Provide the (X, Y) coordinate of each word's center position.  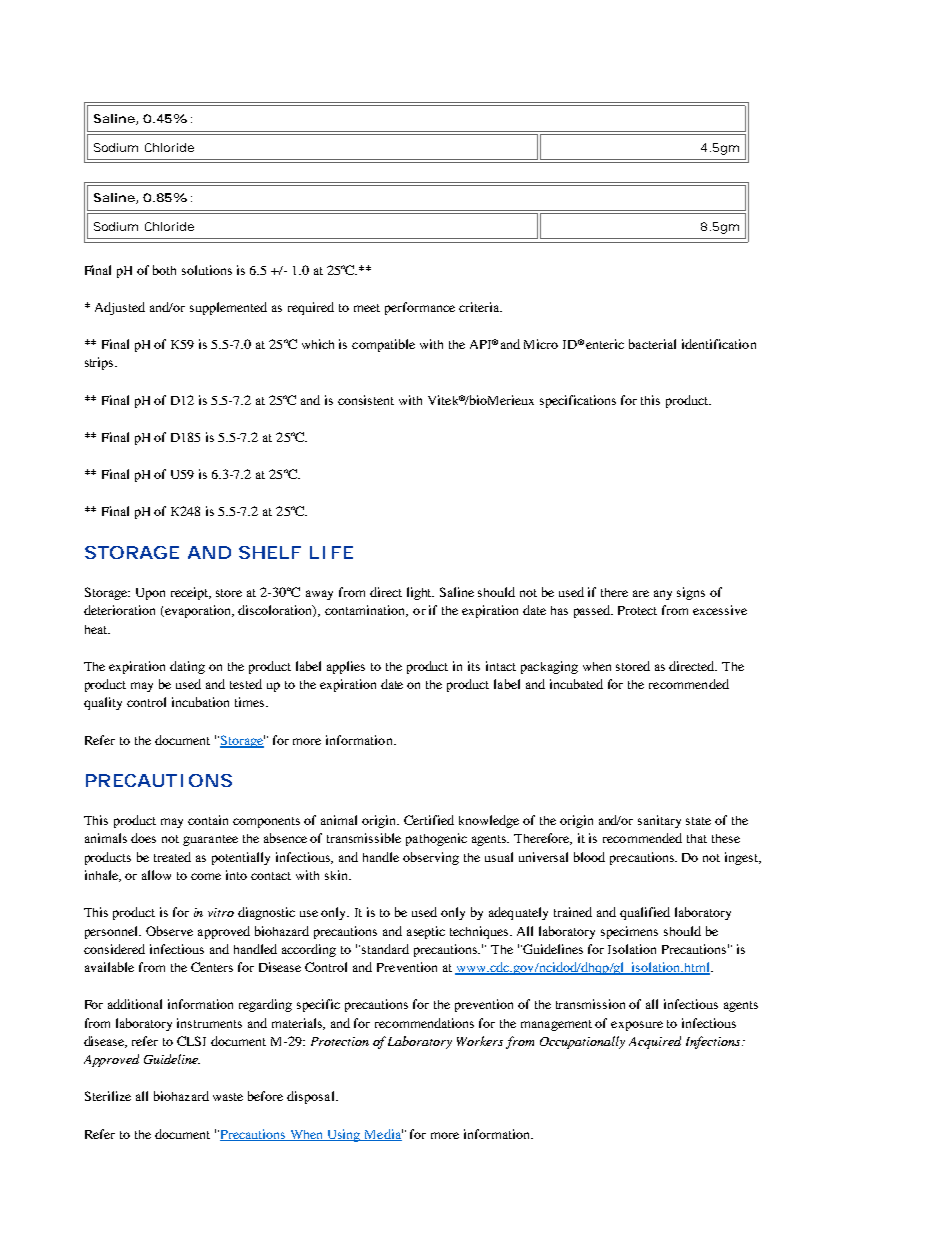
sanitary (659, 821)
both (164, 270)
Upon (150, 594)
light (420, 593)
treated (172, 857)
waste (228, 1097)
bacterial (652, 344)
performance (420, 308)
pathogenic (436, 839)
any (663, 595)
